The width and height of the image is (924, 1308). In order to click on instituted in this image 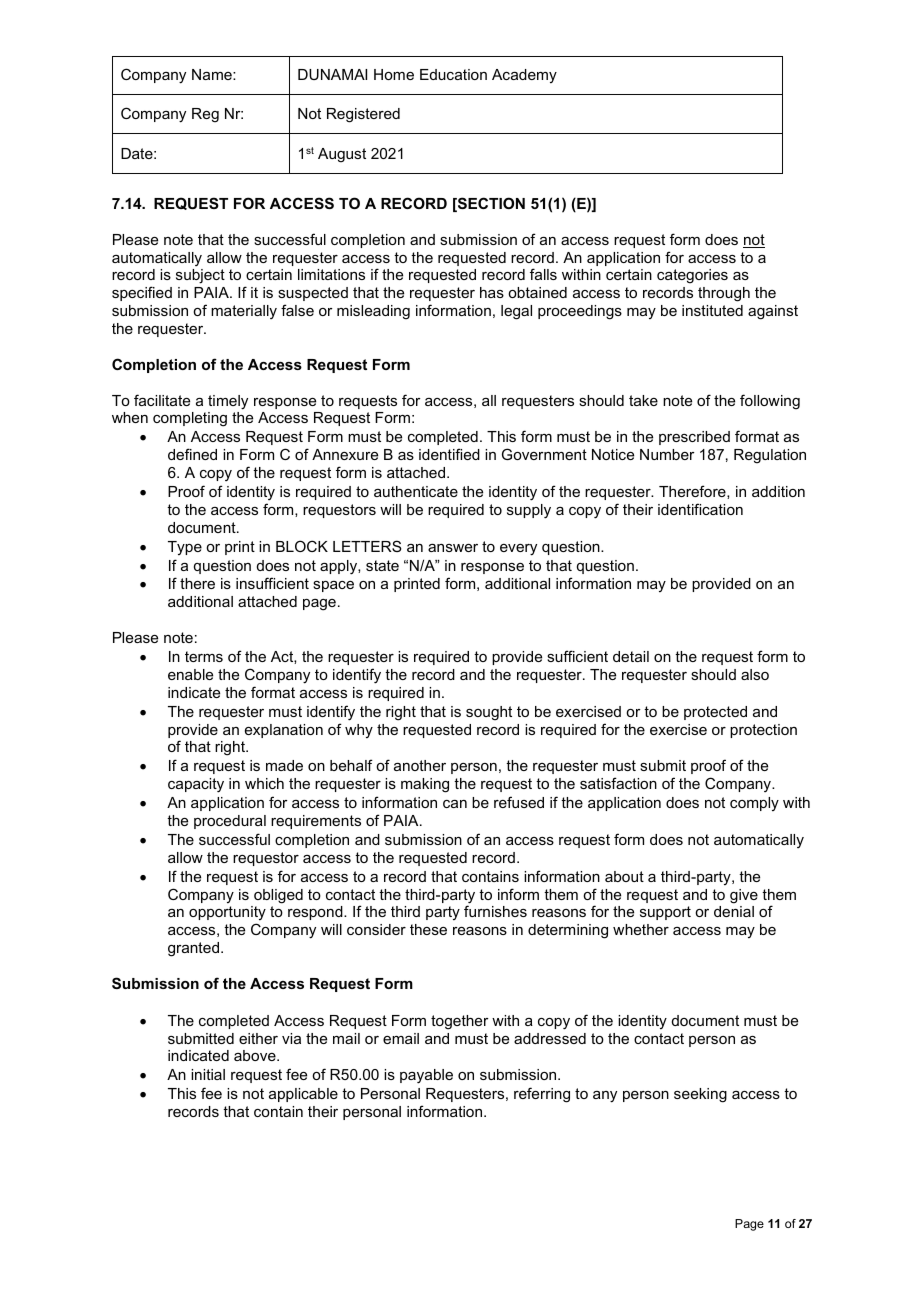, I will do `click(712, 310)`.
